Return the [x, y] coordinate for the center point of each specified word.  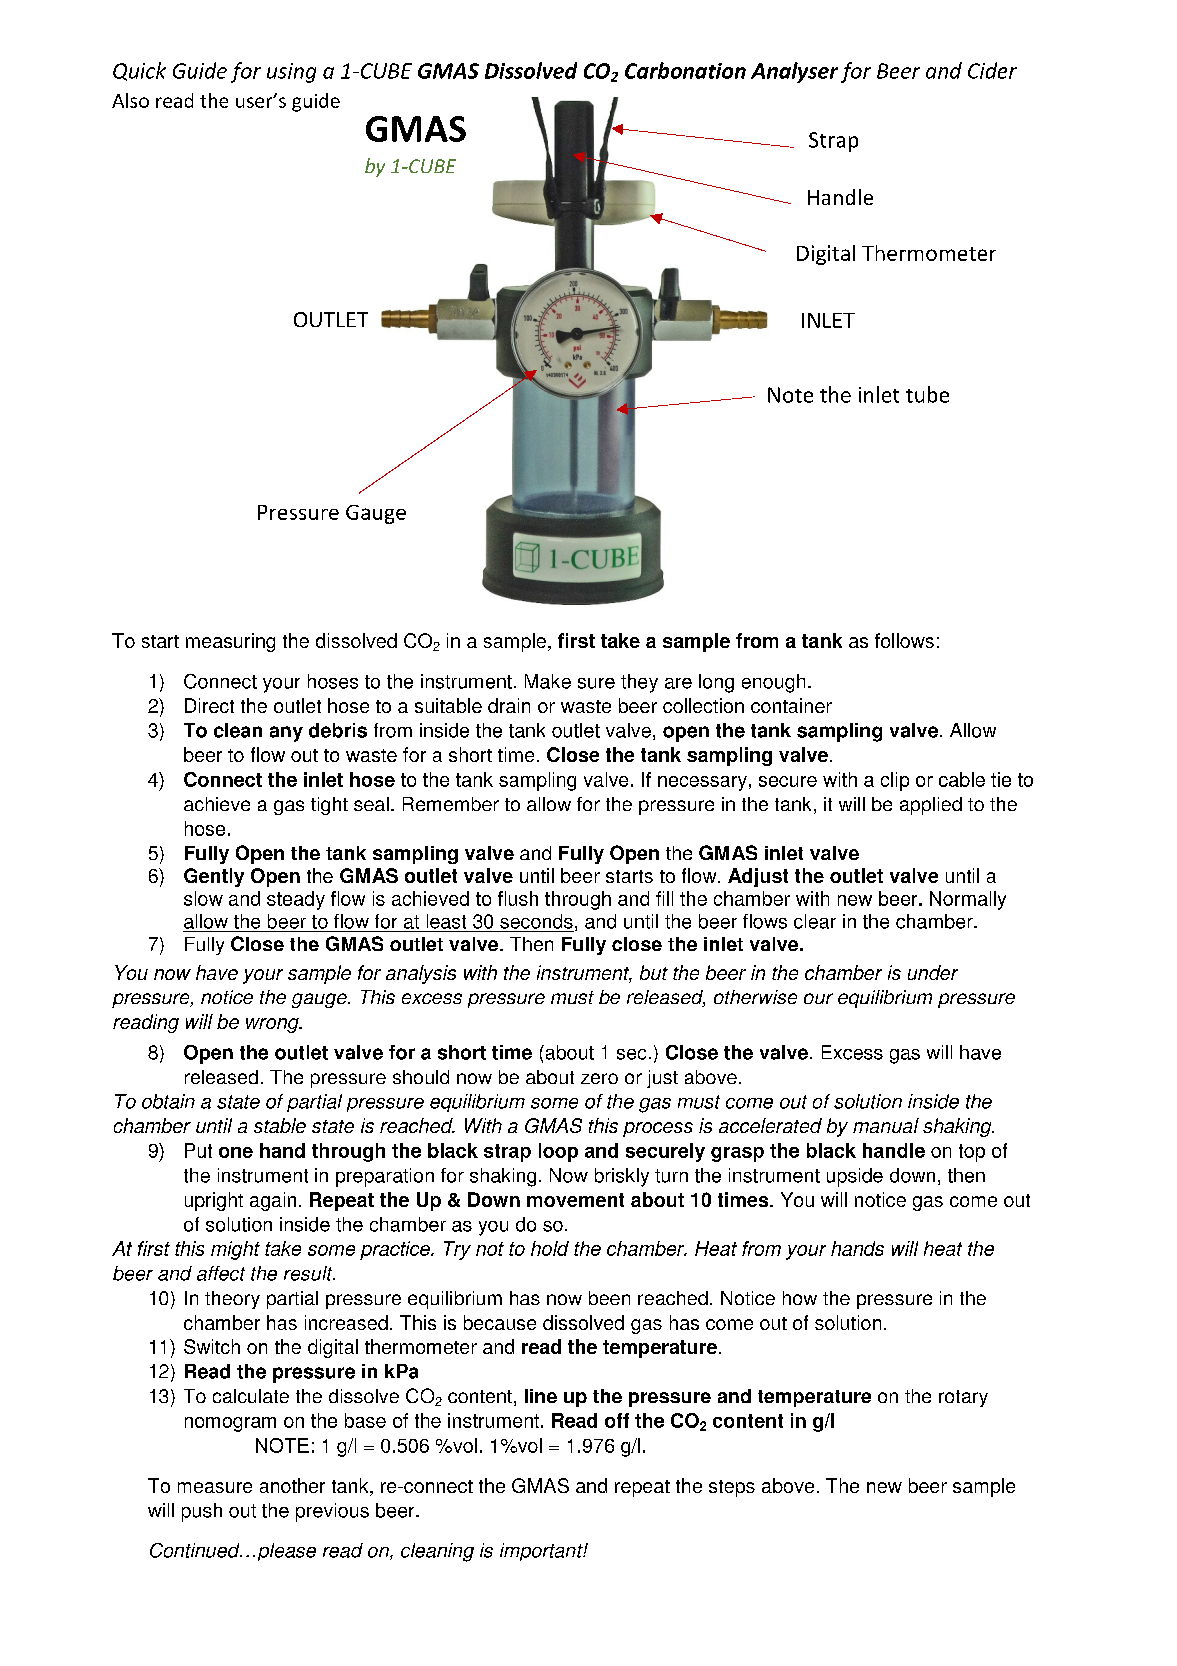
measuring [230, 642]
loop [558, 1152]
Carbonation [685, 70]
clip [895, 781]
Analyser [794, 72]
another [292, 1485]
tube [927, 394]
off [617, 1420]
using [291, 73]
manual [886, 1125]
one [236, 1152]
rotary [963, 1398]
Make [548, 681]
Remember [451, 804]
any [286, 734]
